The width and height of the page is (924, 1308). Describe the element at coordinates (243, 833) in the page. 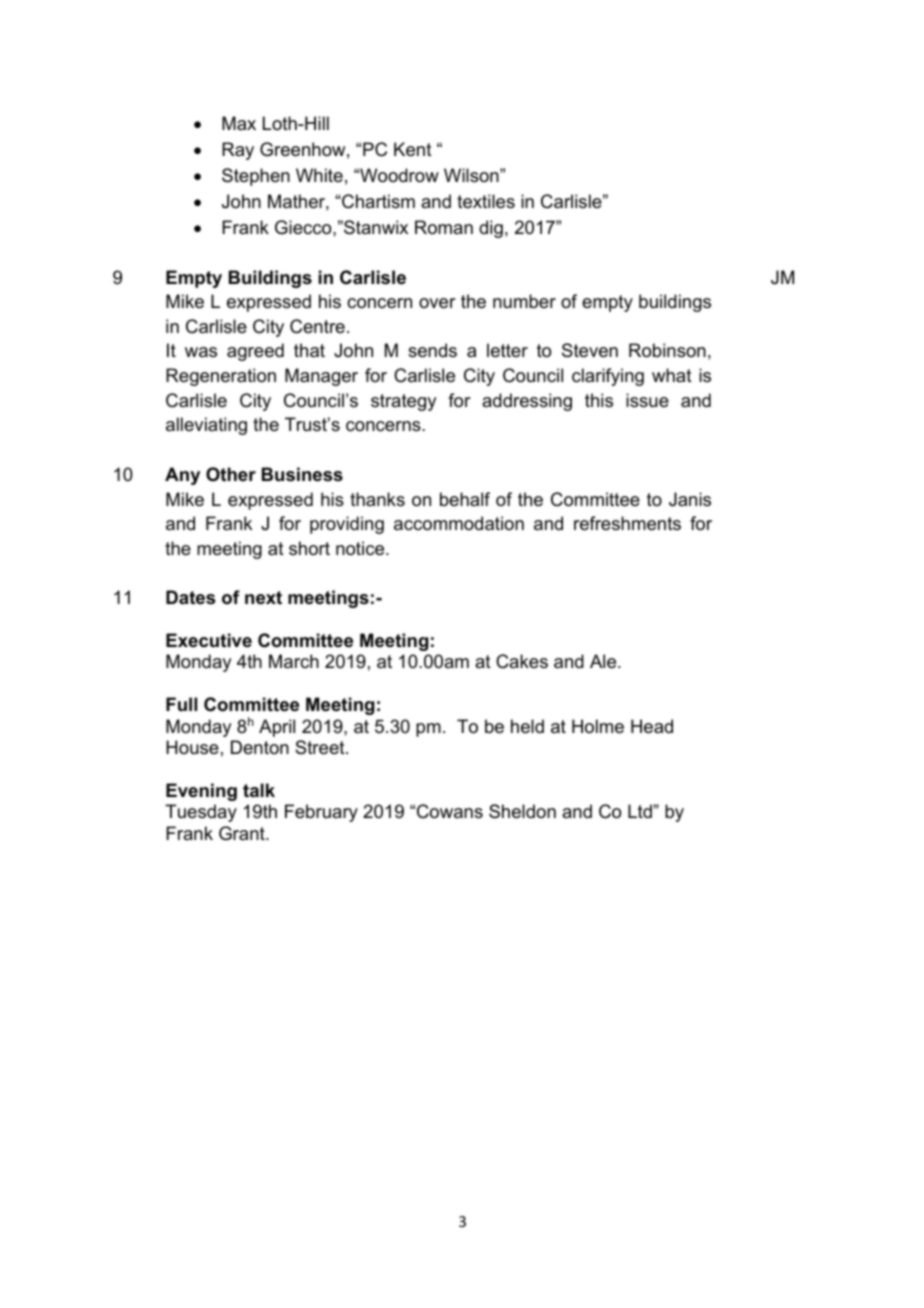

I see `Grant` at that location.
